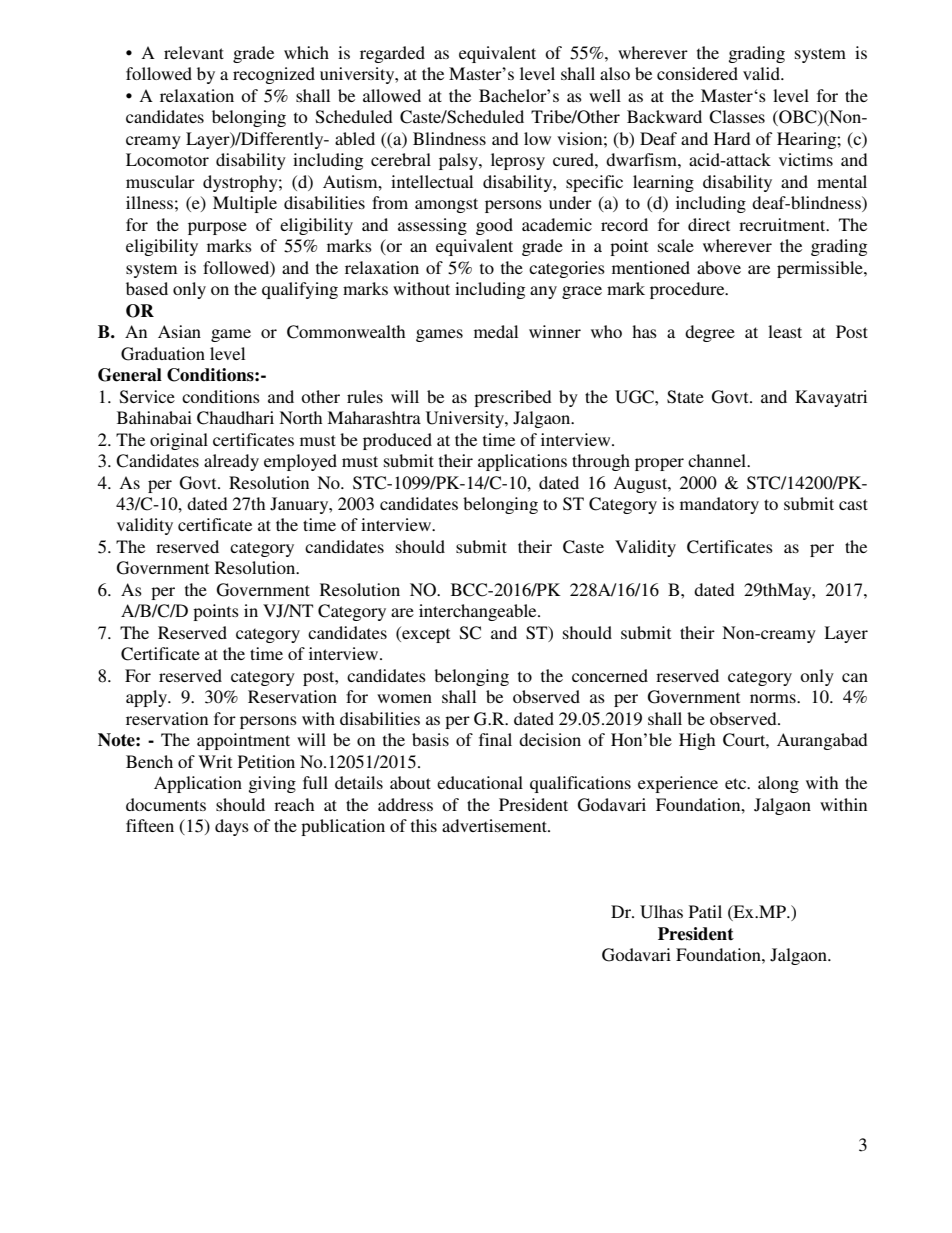 This document has height=1233, width=952. I want to click on channel, so click(718, 460).
